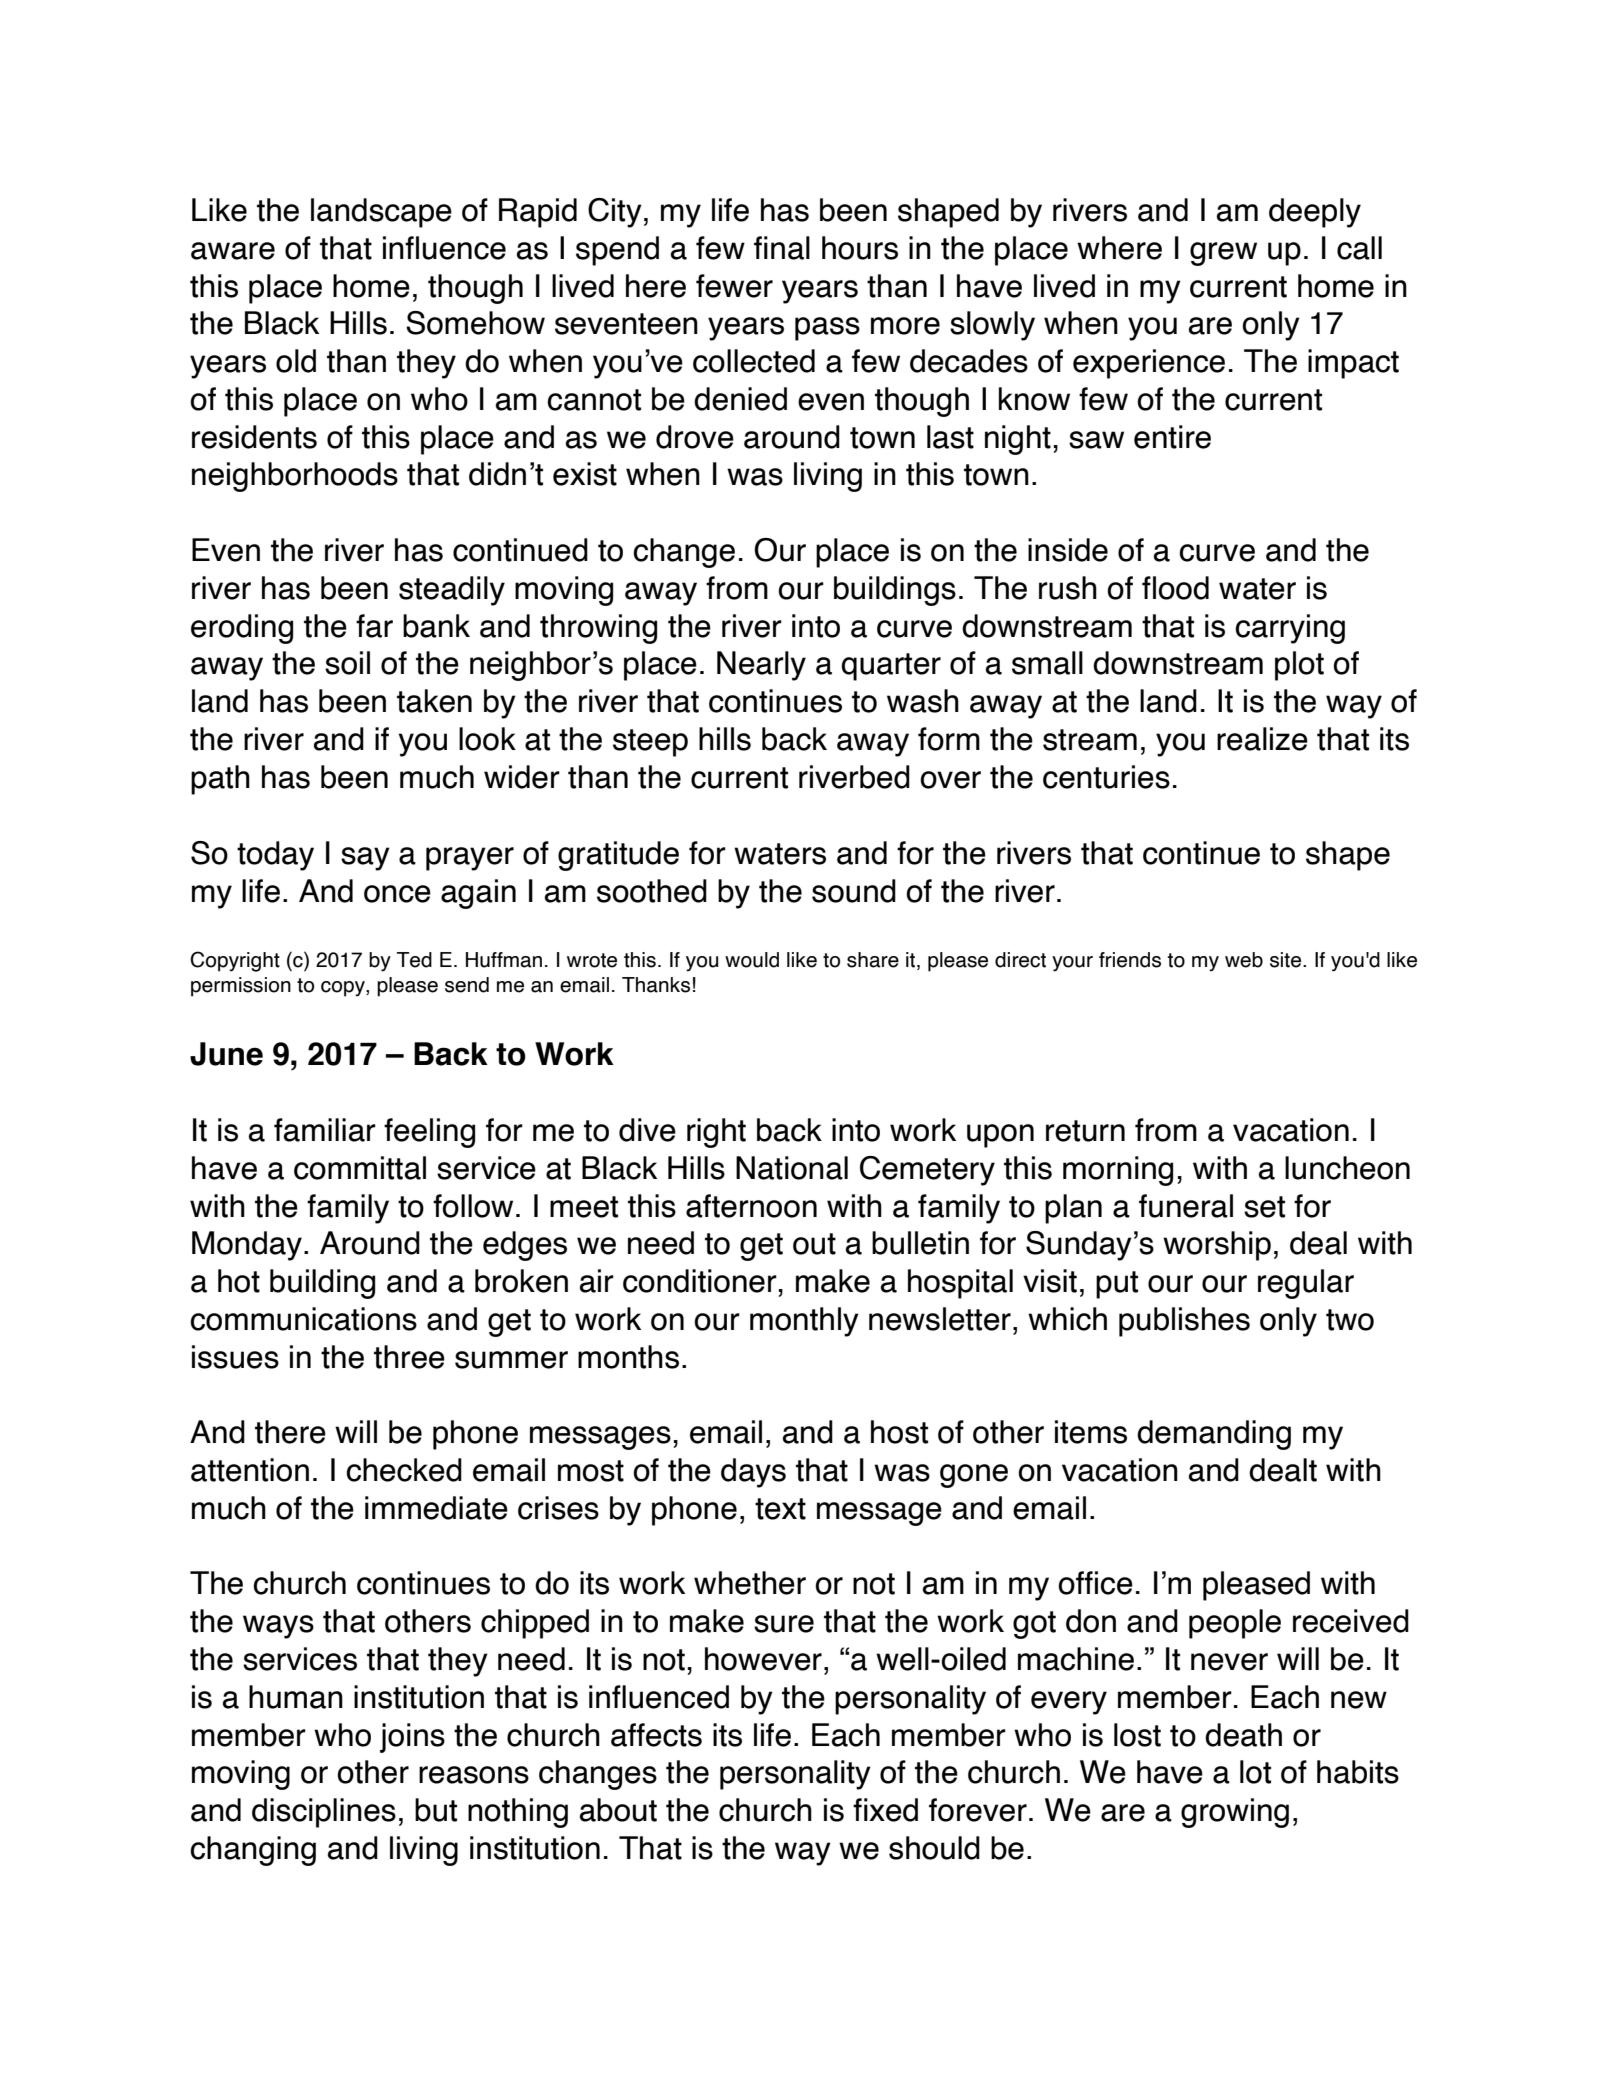  What do you see at coordinates (885, 1810) in the document?
I see `fixed` at bounding box center [885, 1810].
